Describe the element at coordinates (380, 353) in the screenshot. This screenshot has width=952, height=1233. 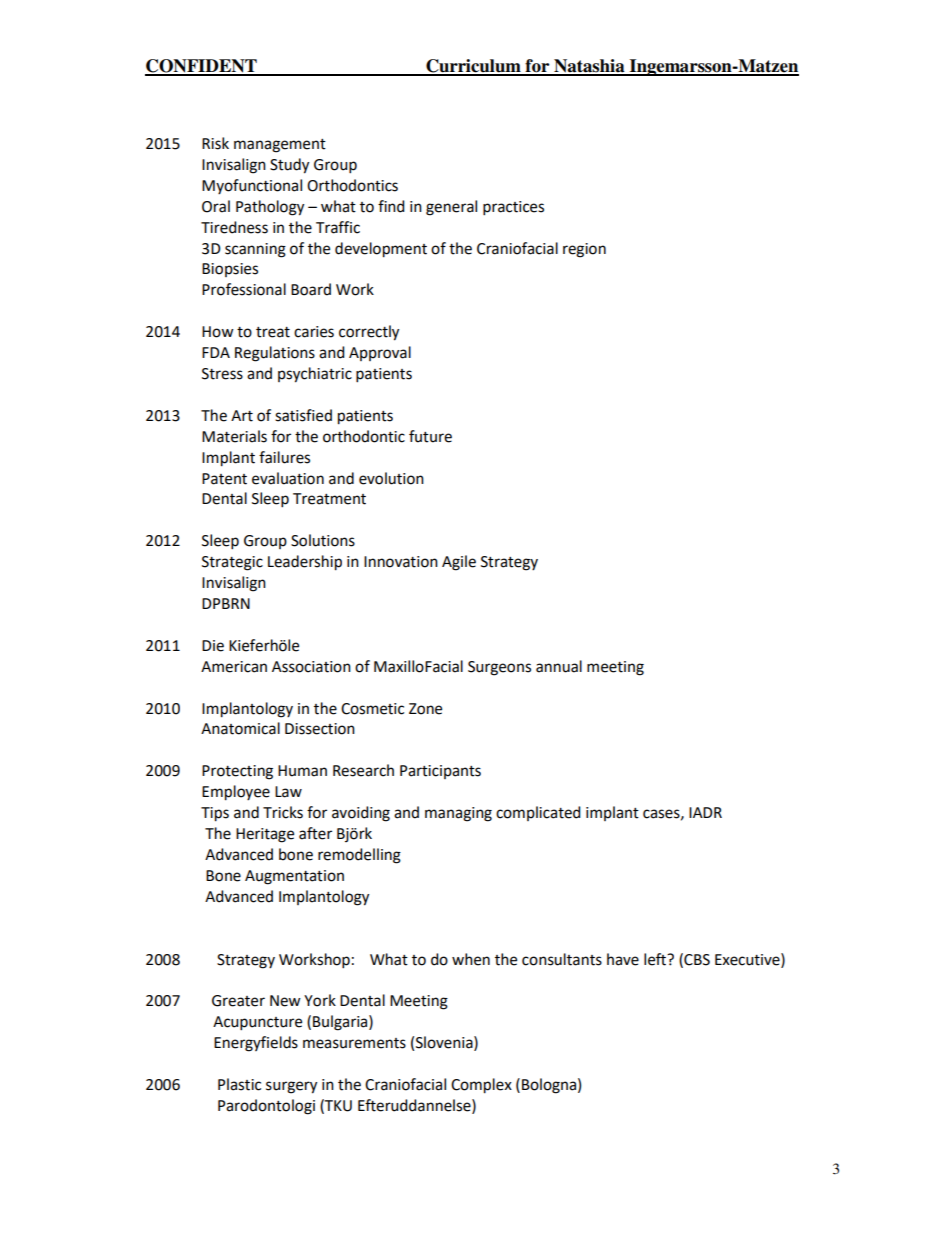
I see `Approval` at that location.
